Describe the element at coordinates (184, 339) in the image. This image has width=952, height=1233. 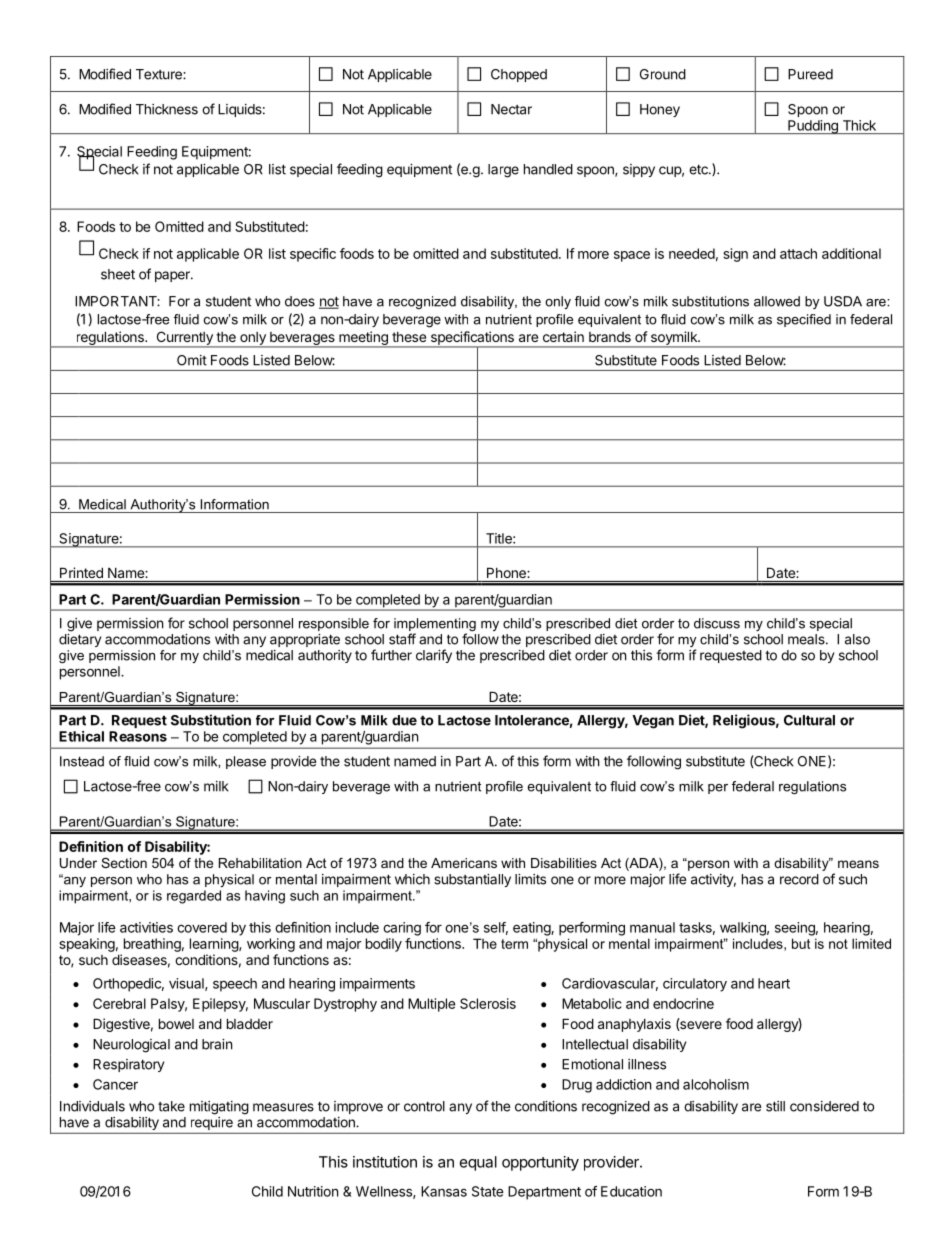
I see `Currently` at that location.
